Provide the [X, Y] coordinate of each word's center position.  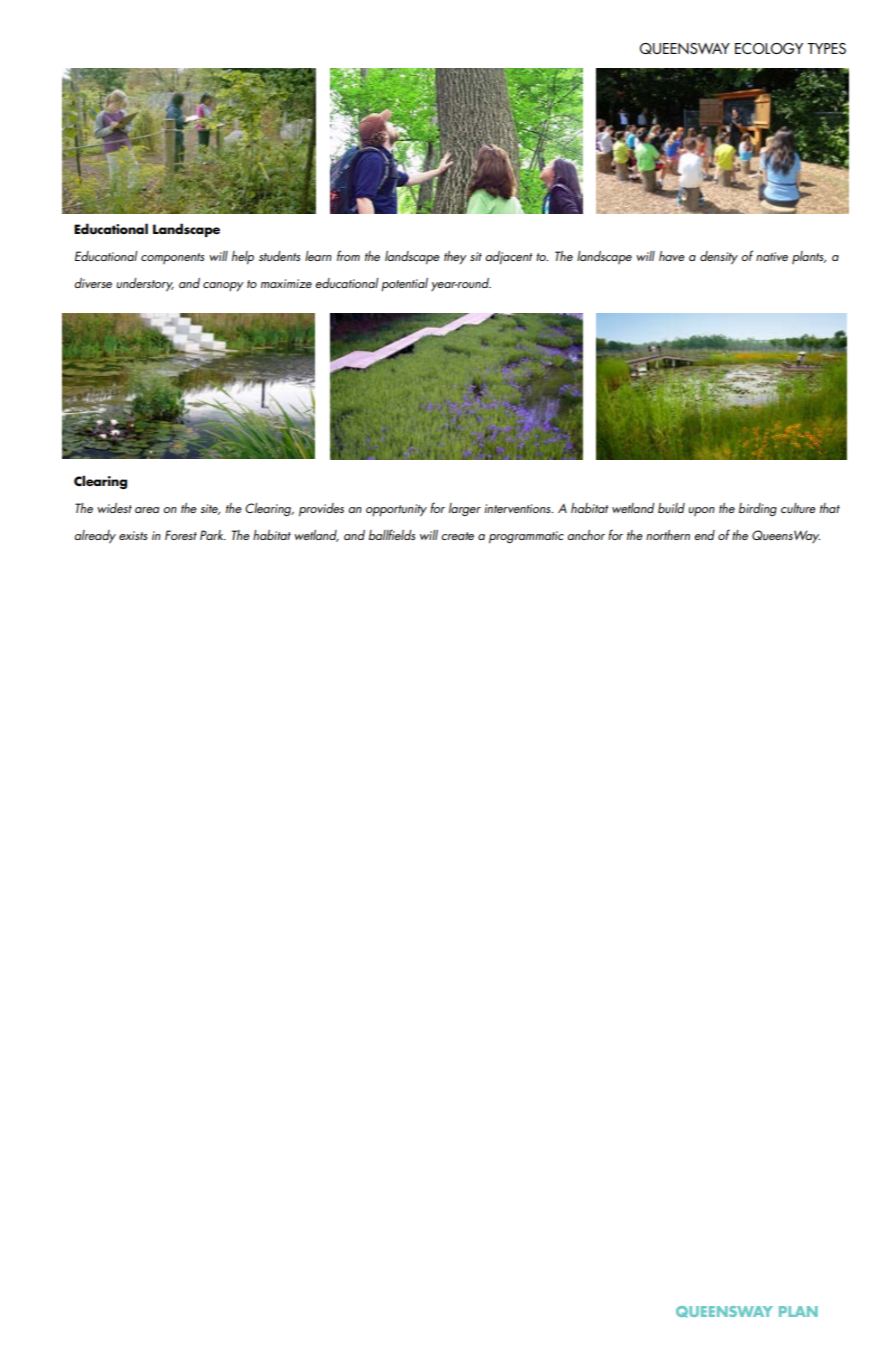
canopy [223, 287]
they [455, 258]
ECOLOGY [769, 48]
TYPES [826, 48]
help [243, 258]
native [772, 256]
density [719, 258]
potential [404, 285]
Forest [181, 535]
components [172, 258]
